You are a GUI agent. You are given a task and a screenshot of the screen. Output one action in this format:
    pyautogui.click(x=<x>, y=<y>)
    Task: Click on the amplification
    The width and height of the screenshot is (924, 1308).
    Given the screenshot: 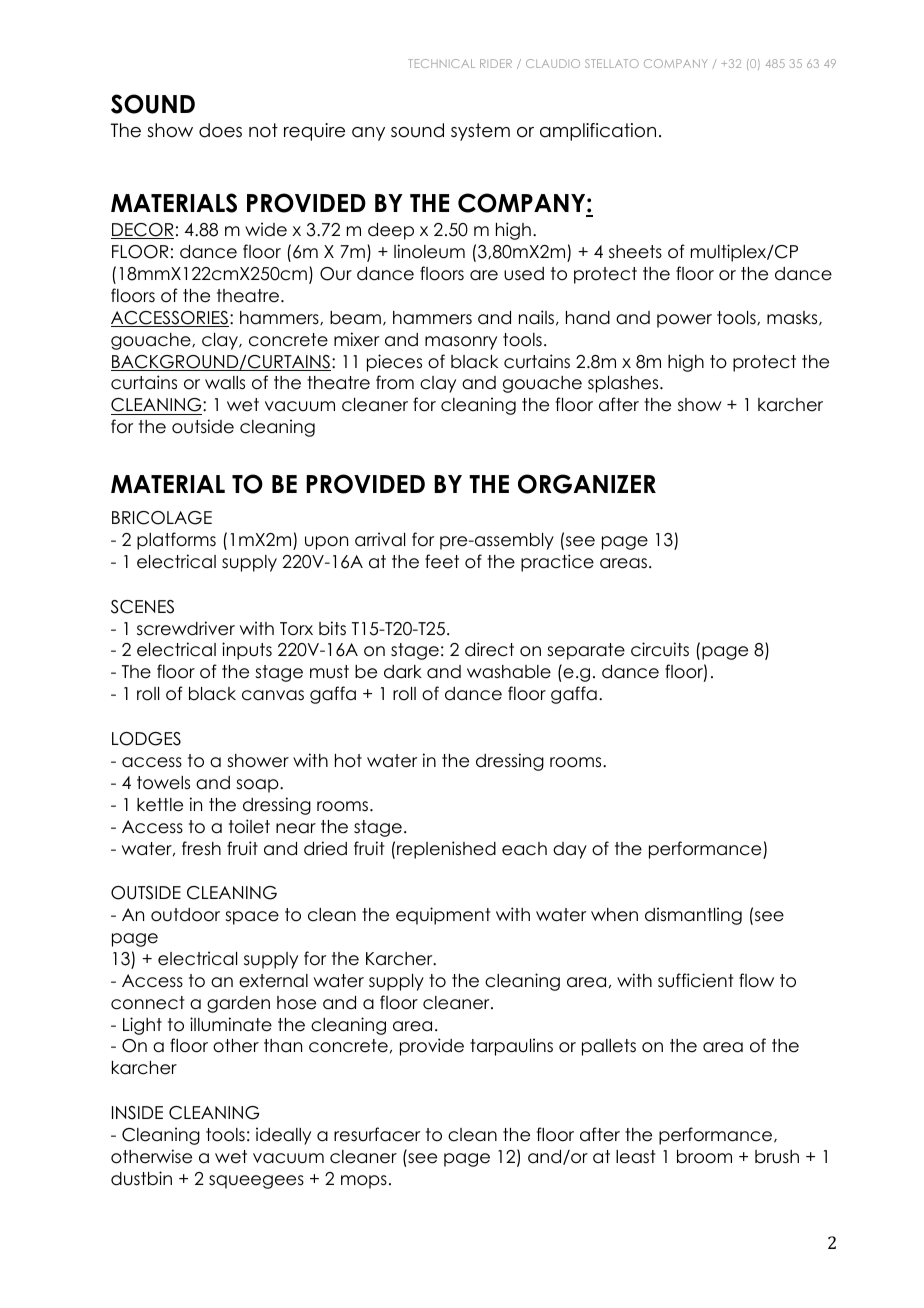 What is the action you would take?
    pyautogui.click(x=598, y=132)
